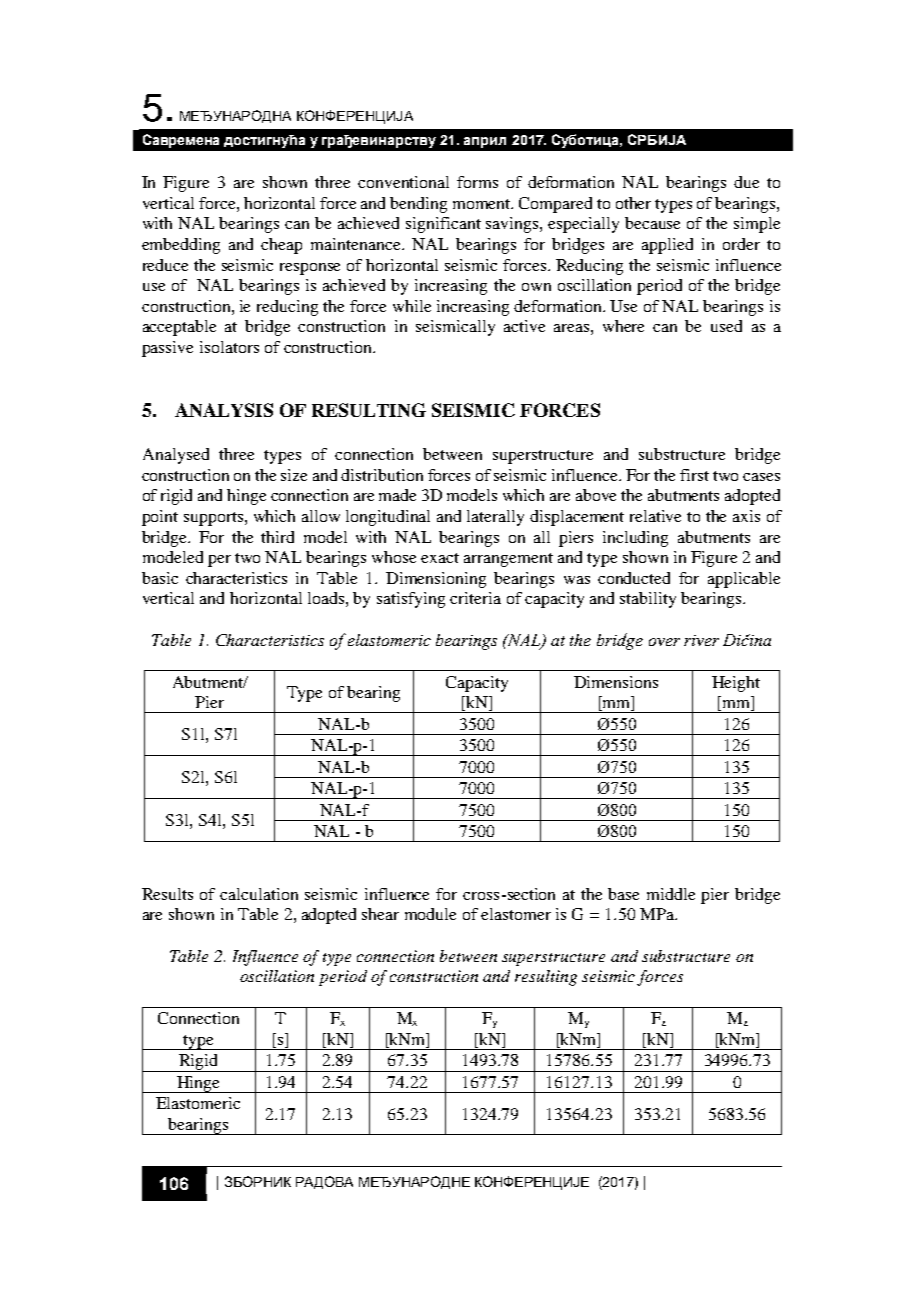 The width and height of the screenshot is (924, 1305). I want to click on including, so click(635, 539).
